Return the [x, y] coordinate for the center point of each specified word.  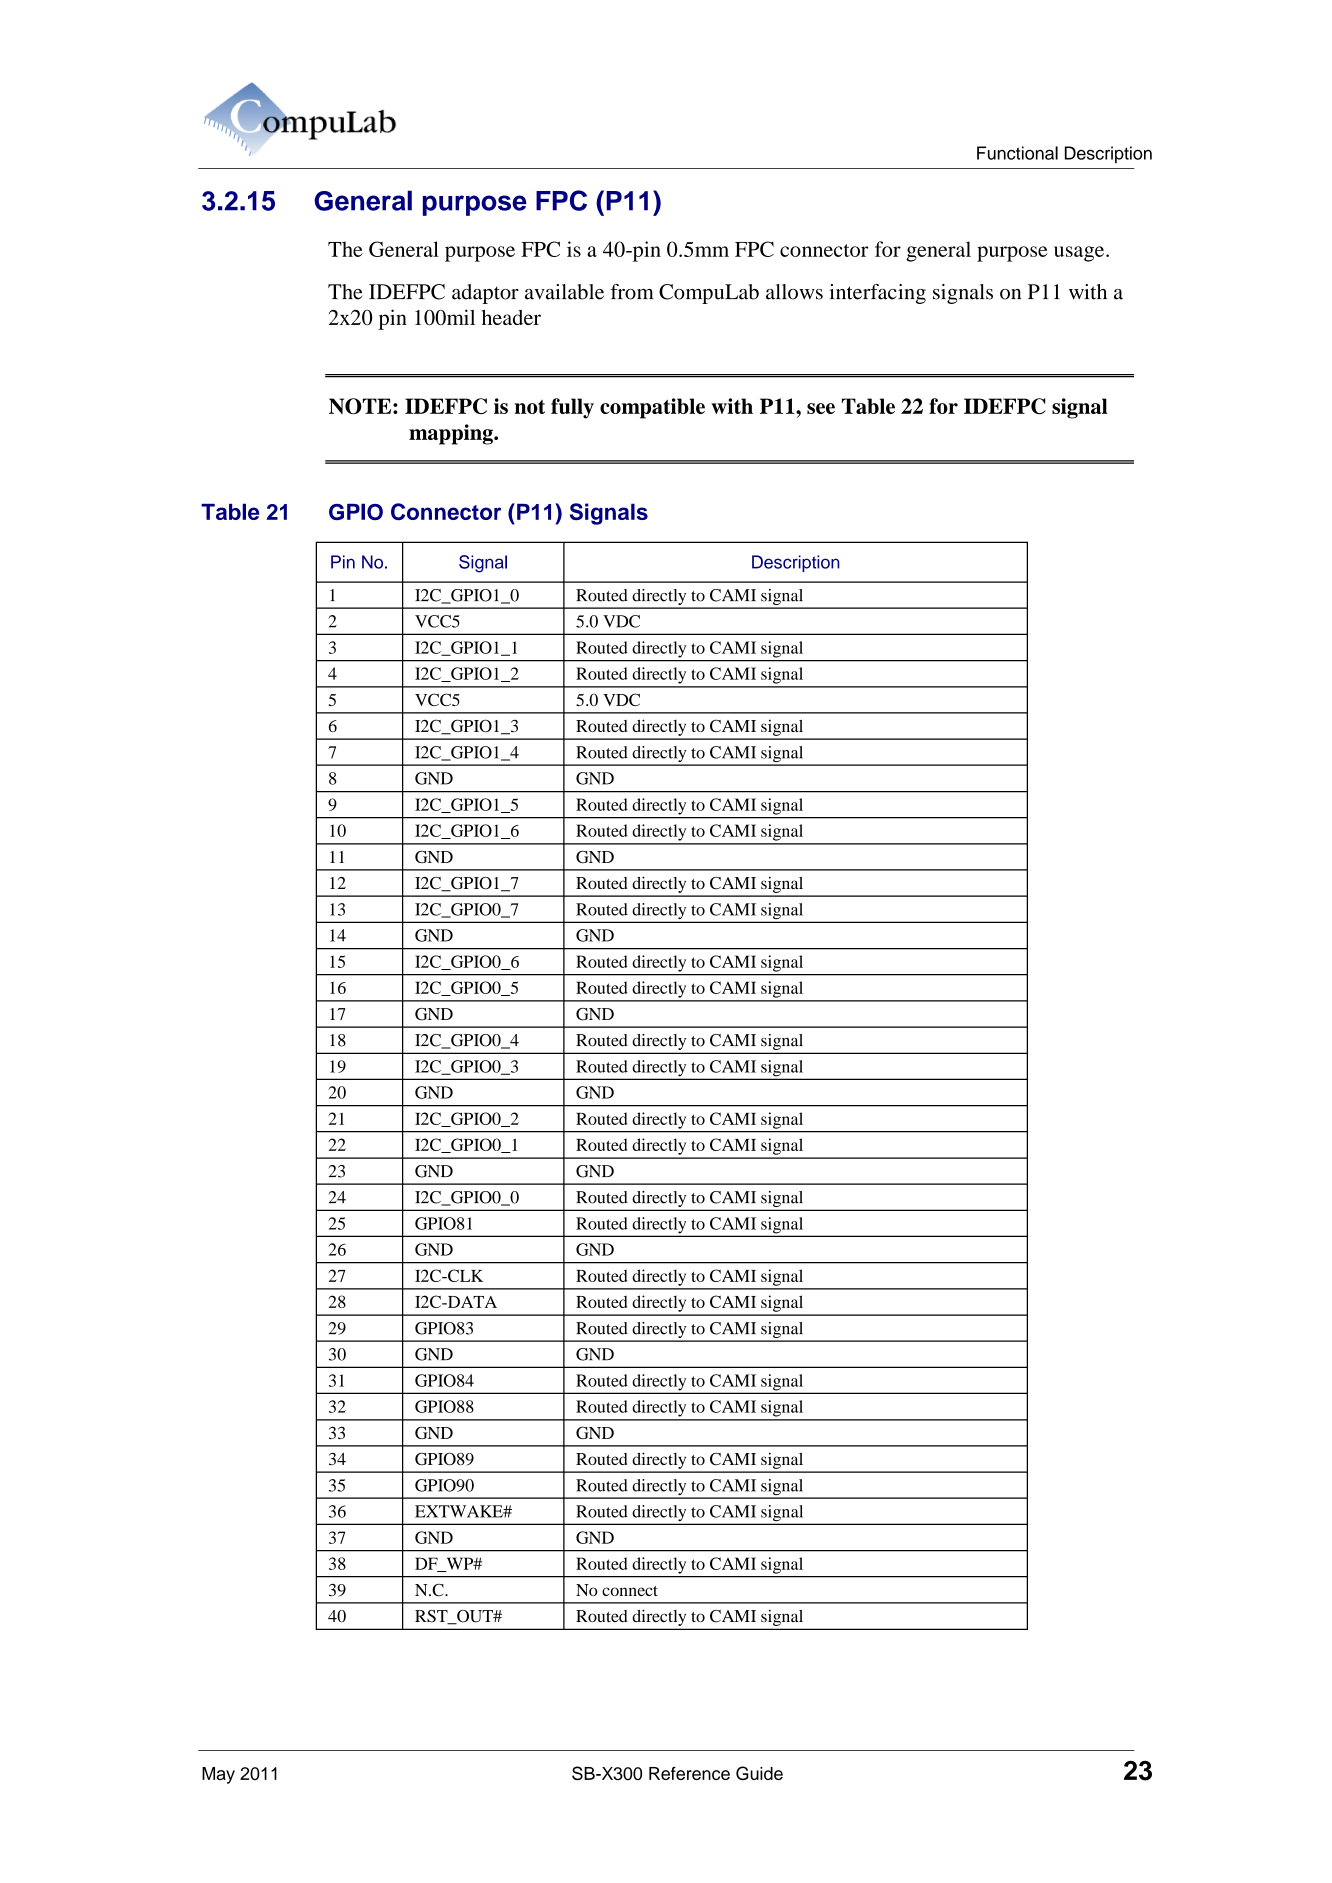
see [821, 408]
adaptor [485, 294]
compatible [652, 408]
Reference [689, 1773]
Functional [1017, 153]
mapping [452, 434]
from [632, 292]
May [218, 1775]
